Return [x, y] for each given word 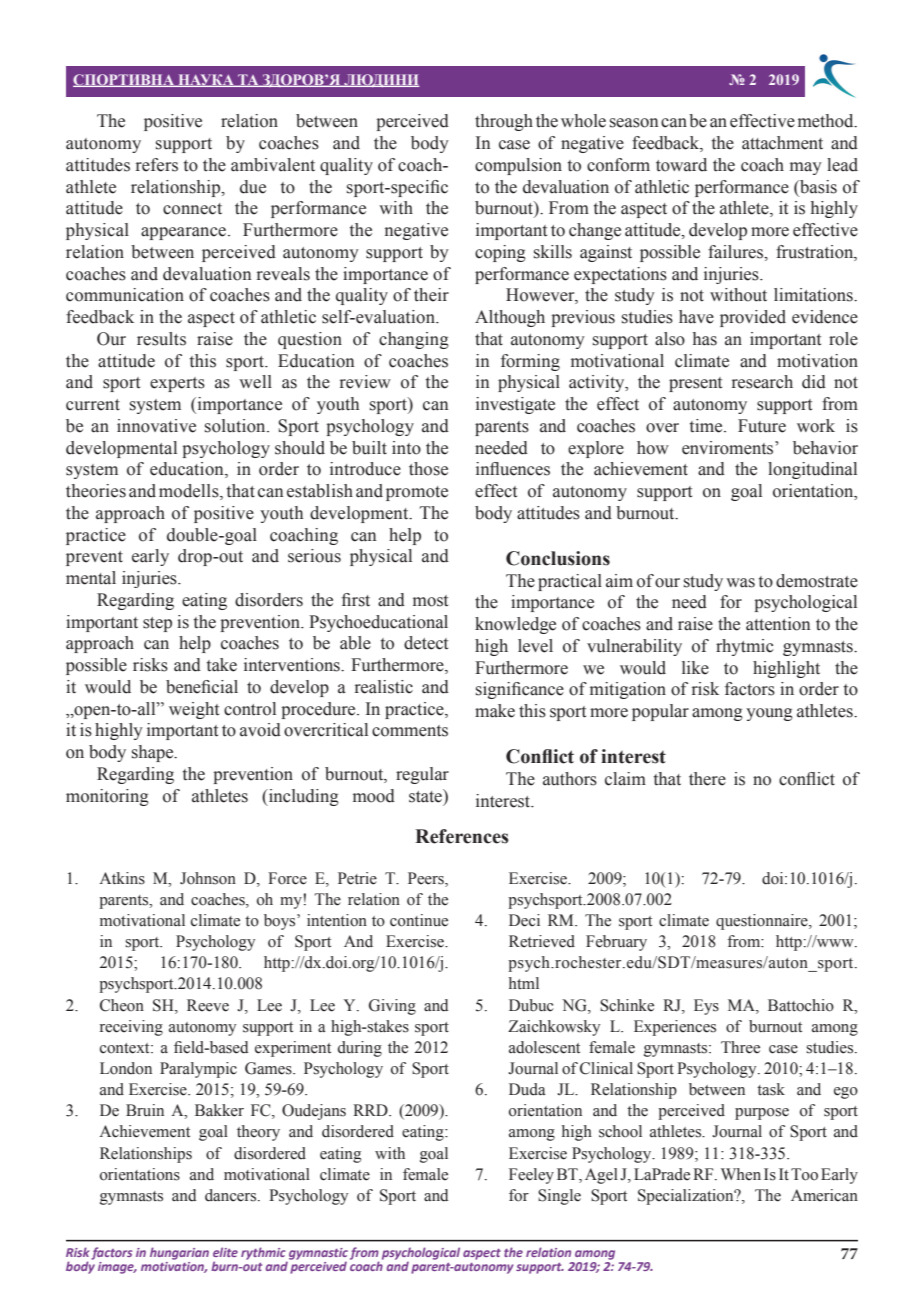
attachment [782, 143]
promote [417, 493]
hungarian [179, 1253]
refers [157, 165]
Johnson [208, 878]
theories [96, 491]
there [707, 779]
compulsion [518, 166]
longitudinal [812, 470]
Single [559, 1197]
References [462, 836]
